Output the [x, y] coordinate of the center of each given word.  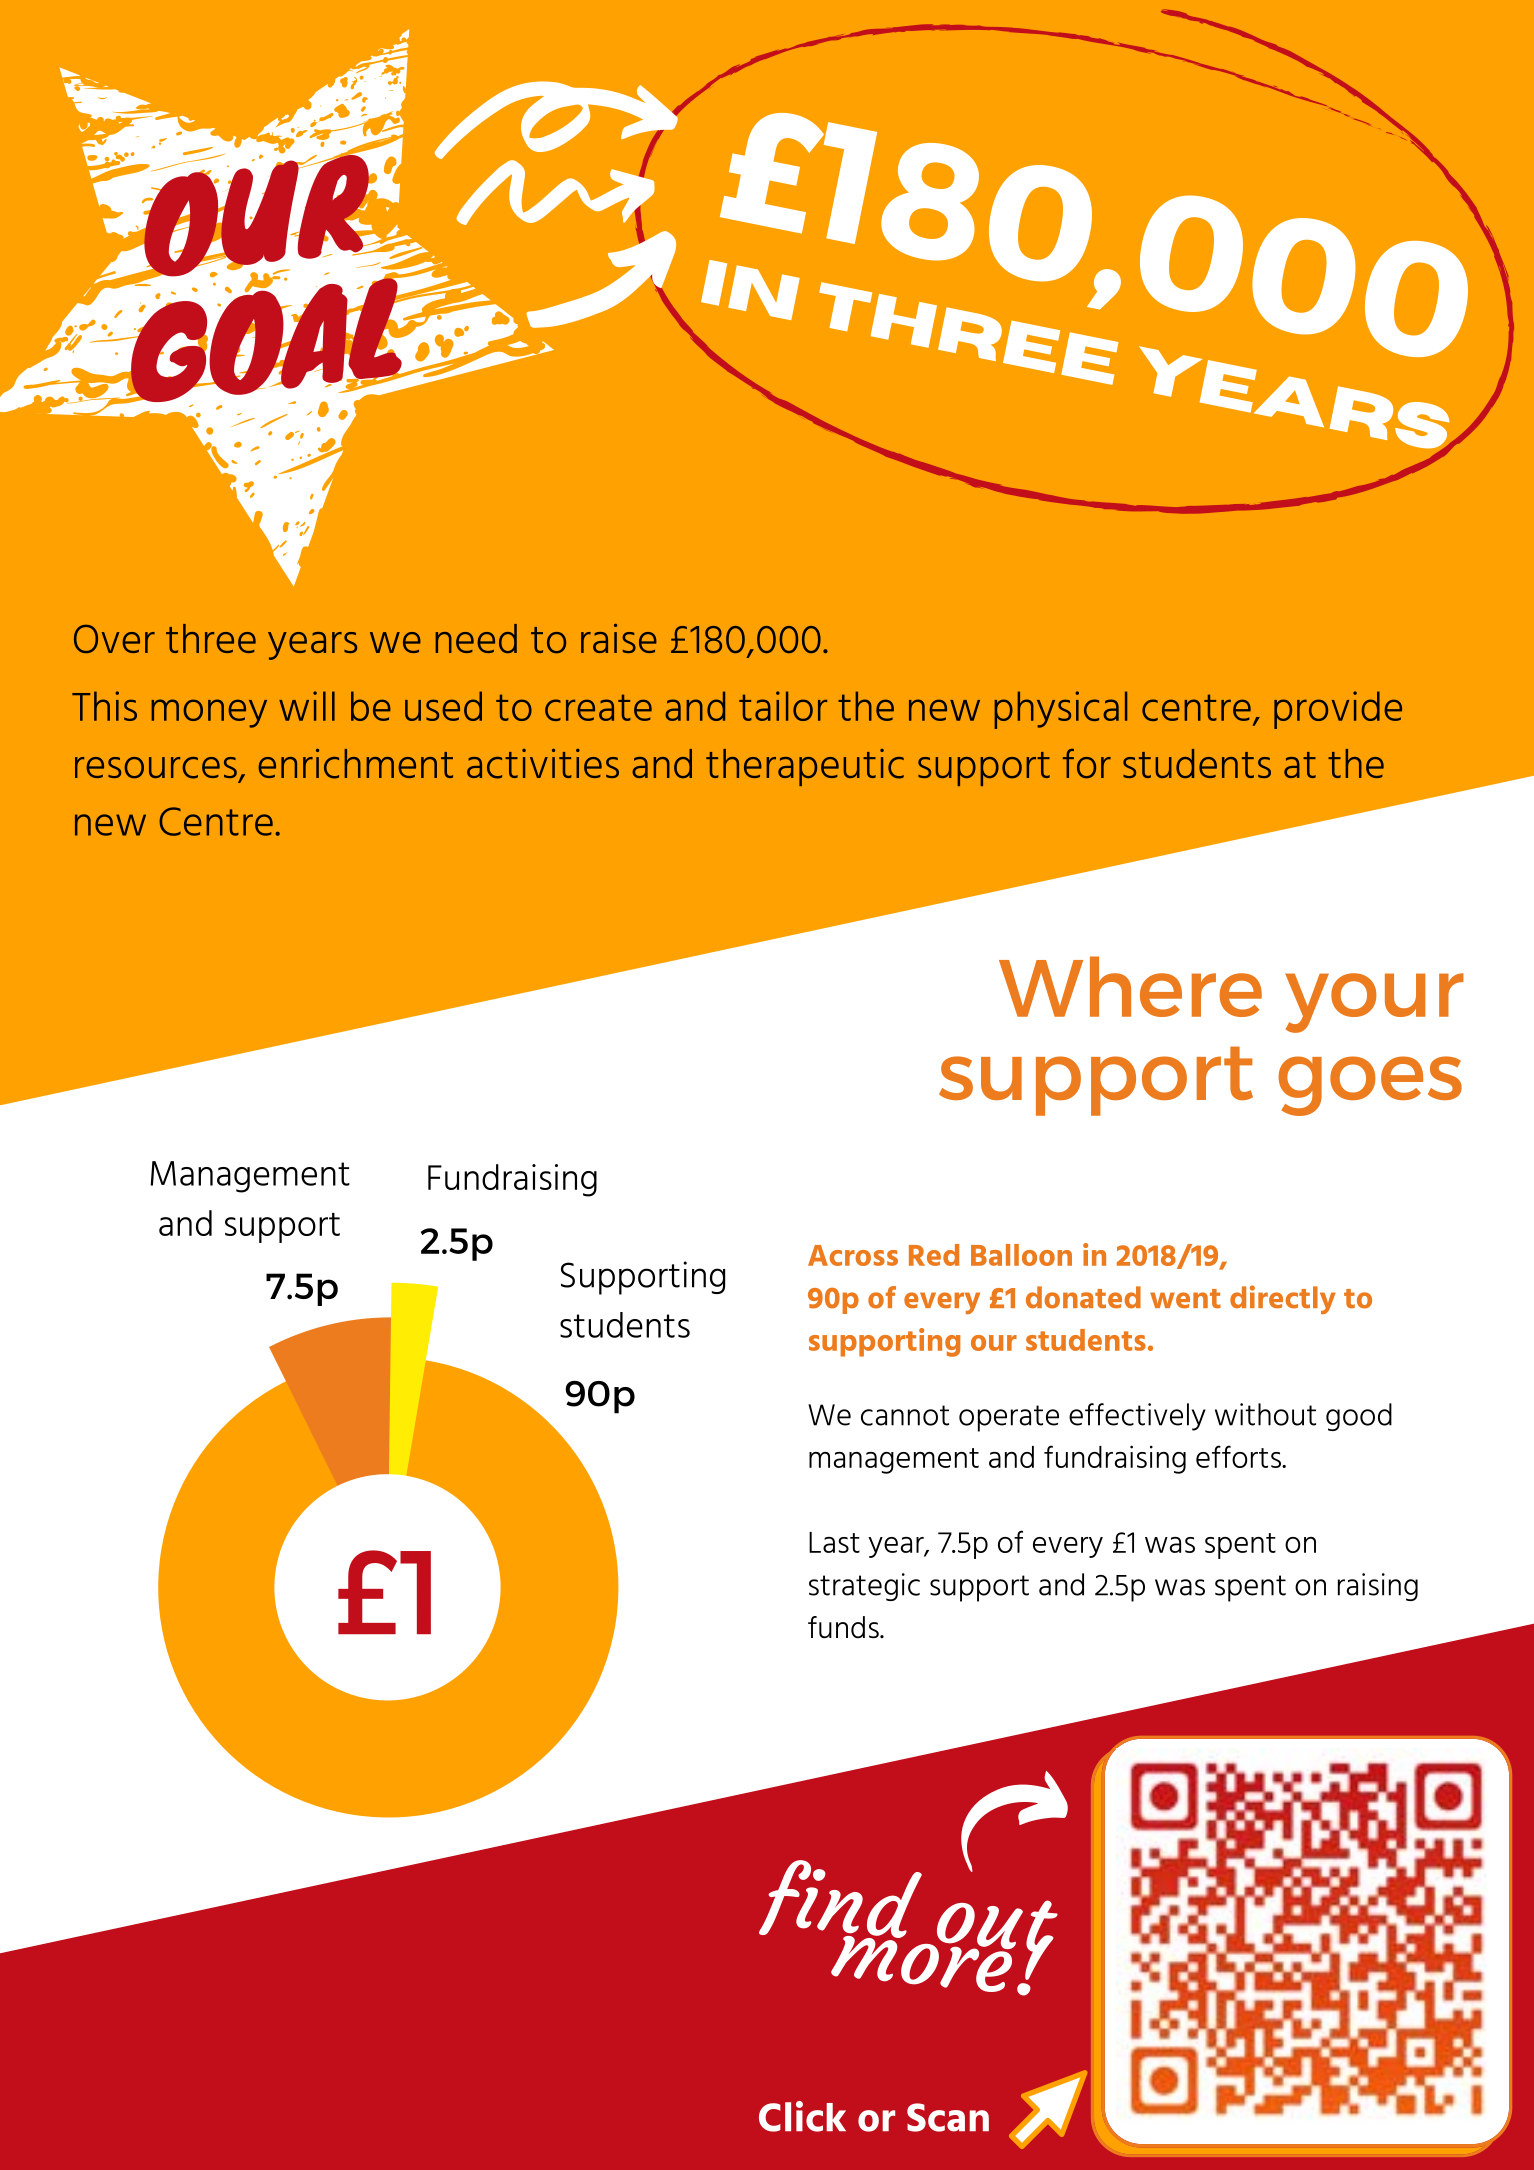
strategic [864, 1587]
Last [834, 1542]
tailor [783, 706]
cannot [905, 1415]
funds [844, 1627]
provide [1338, 710]
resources [156, 768]
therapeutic [805, 767]
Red [934, 1255]
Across [853, 1255]
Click [802, 2116]
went [1185, 1299]
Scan [948, 2117]
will [307, 706]
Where [1130, 986]
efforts [1240, 1456]
